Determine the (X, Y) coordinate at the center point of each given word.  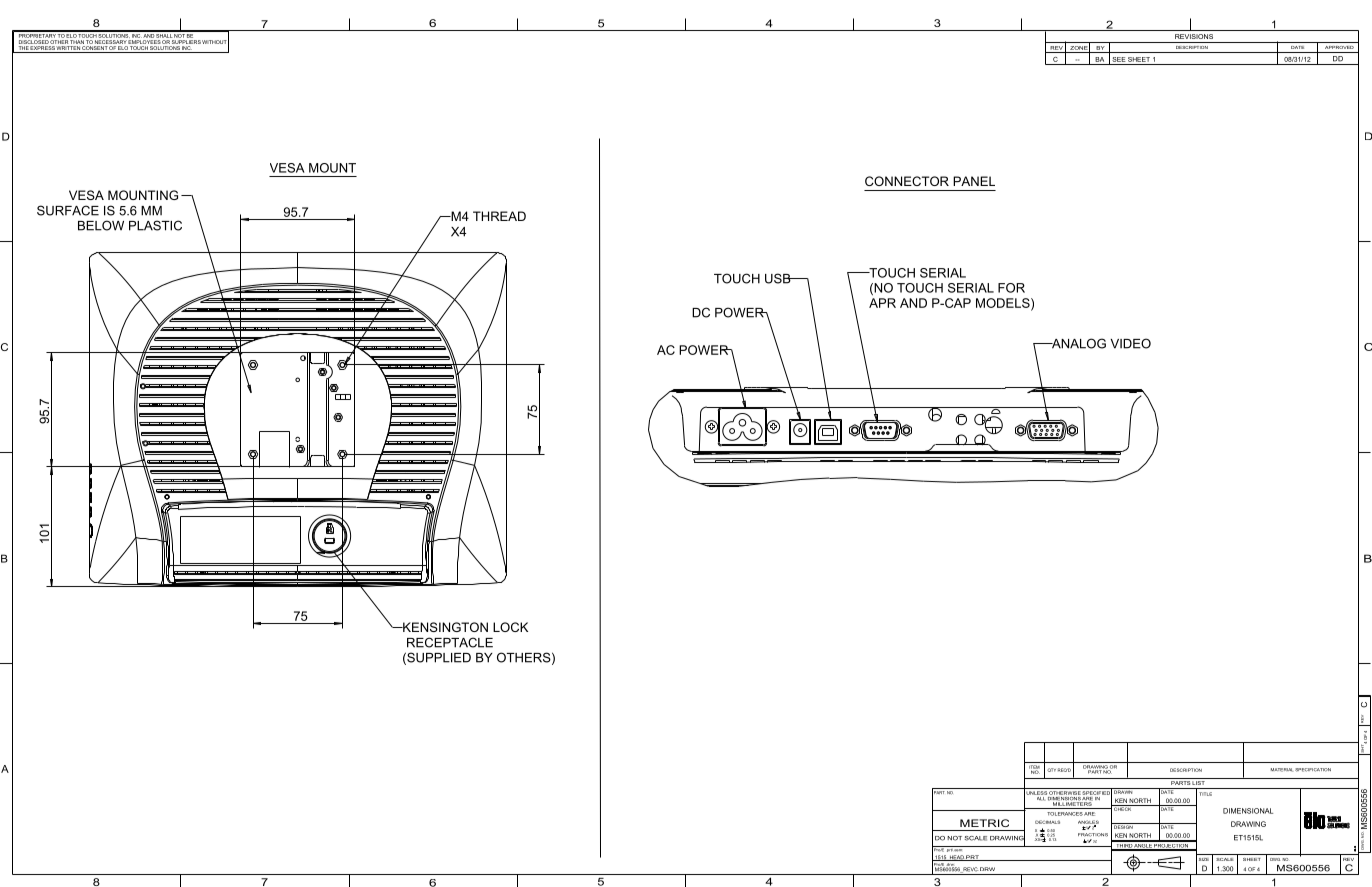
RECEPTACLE (450, 642)
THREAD (499, 216)
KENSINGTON (444, 627)
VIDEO (1130, 343)
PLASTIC (155, 225)
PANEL (974, 181)
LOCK (510, 627)
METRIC (984, 823)
